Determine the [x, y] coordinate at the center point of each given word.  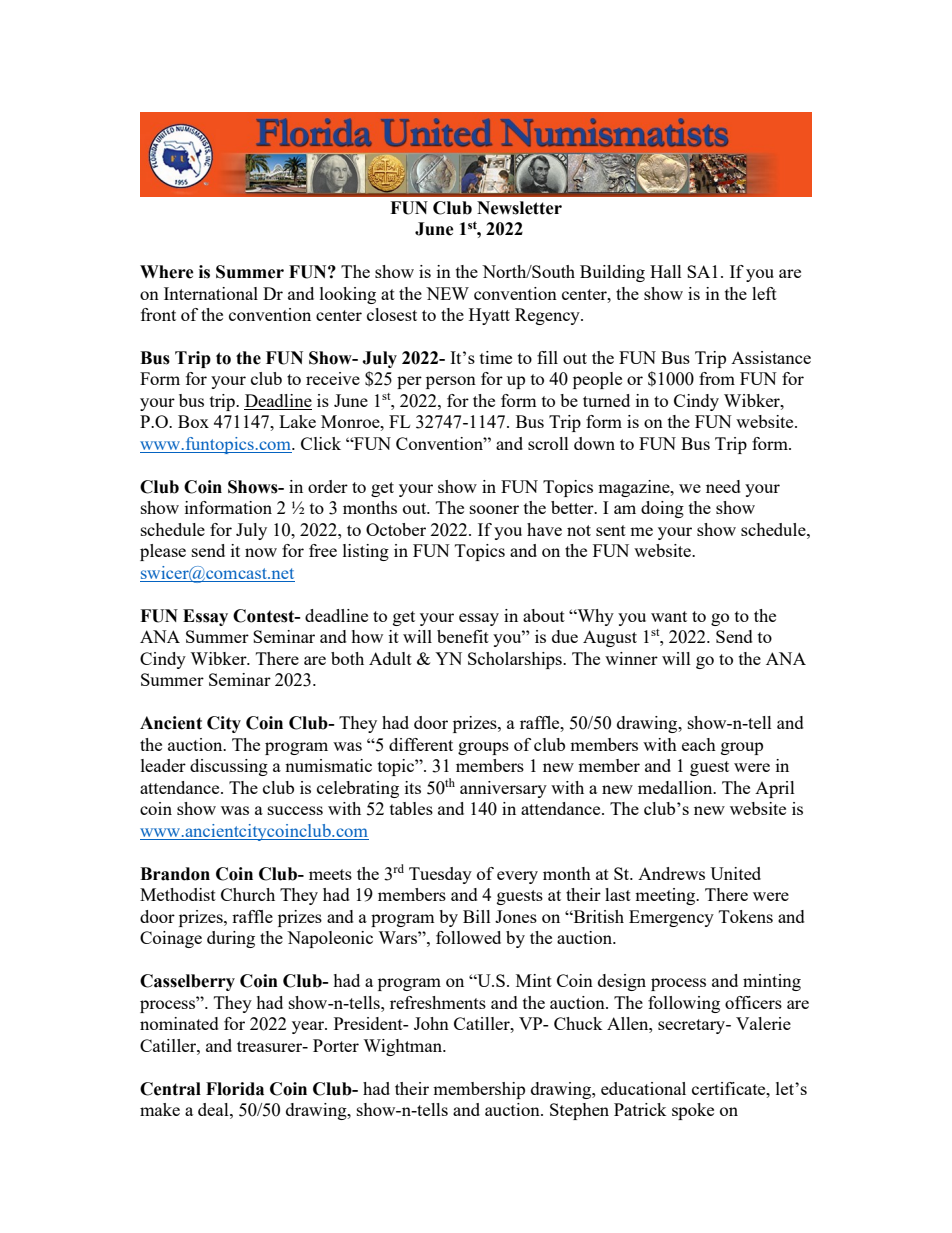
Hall [666, 271]
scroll [548, 443]
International [211, 293]
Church [248, 894]
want [669, 616]
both [347, 658]
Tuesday [440, 875]
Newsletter [519, 208]
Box [193, 421]
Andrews [671, 873]
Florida [235, 1089]
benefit [463, 636]
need [723, 486]
